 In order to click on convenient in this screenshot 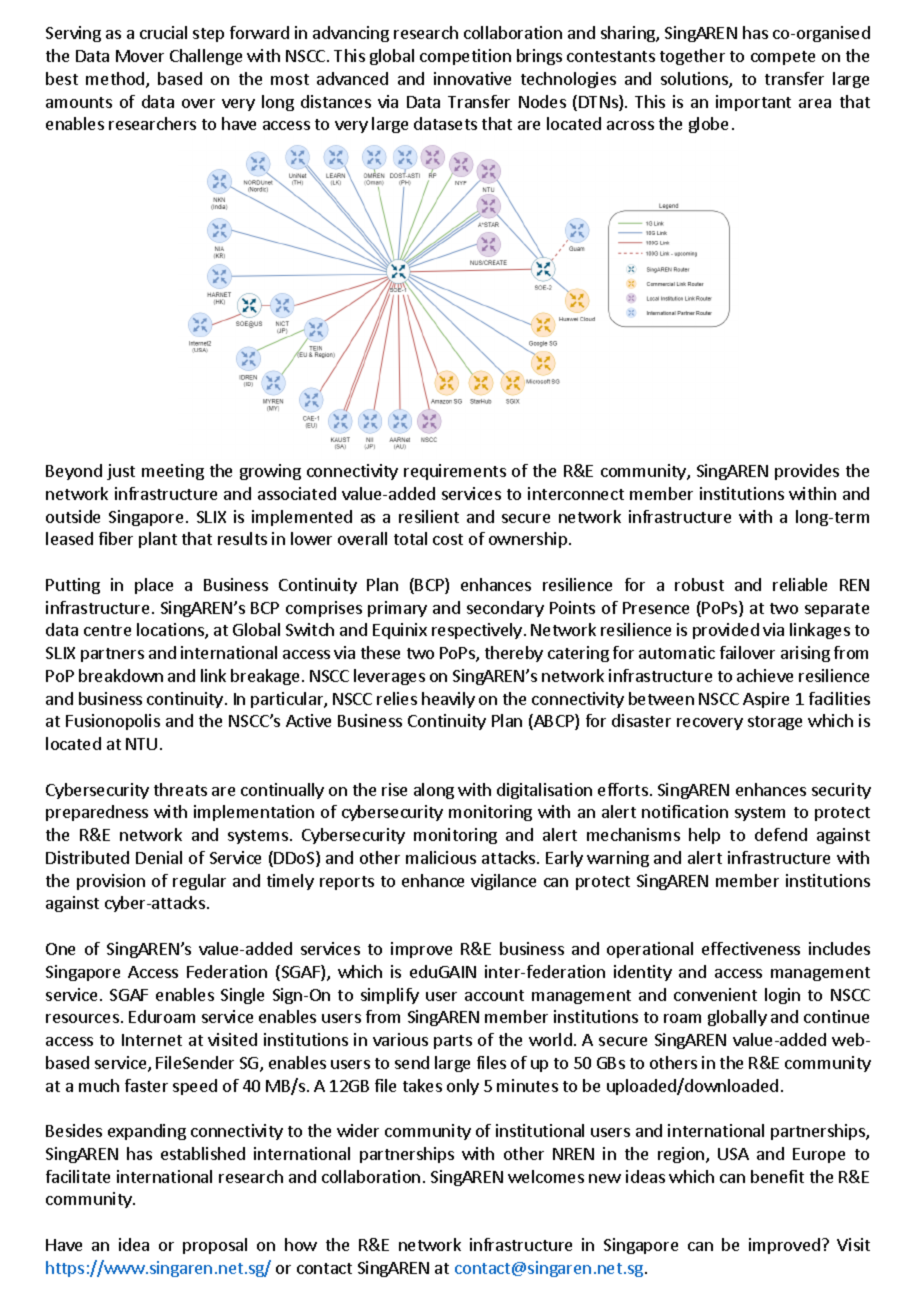, I will do `click(715, 994)`.
